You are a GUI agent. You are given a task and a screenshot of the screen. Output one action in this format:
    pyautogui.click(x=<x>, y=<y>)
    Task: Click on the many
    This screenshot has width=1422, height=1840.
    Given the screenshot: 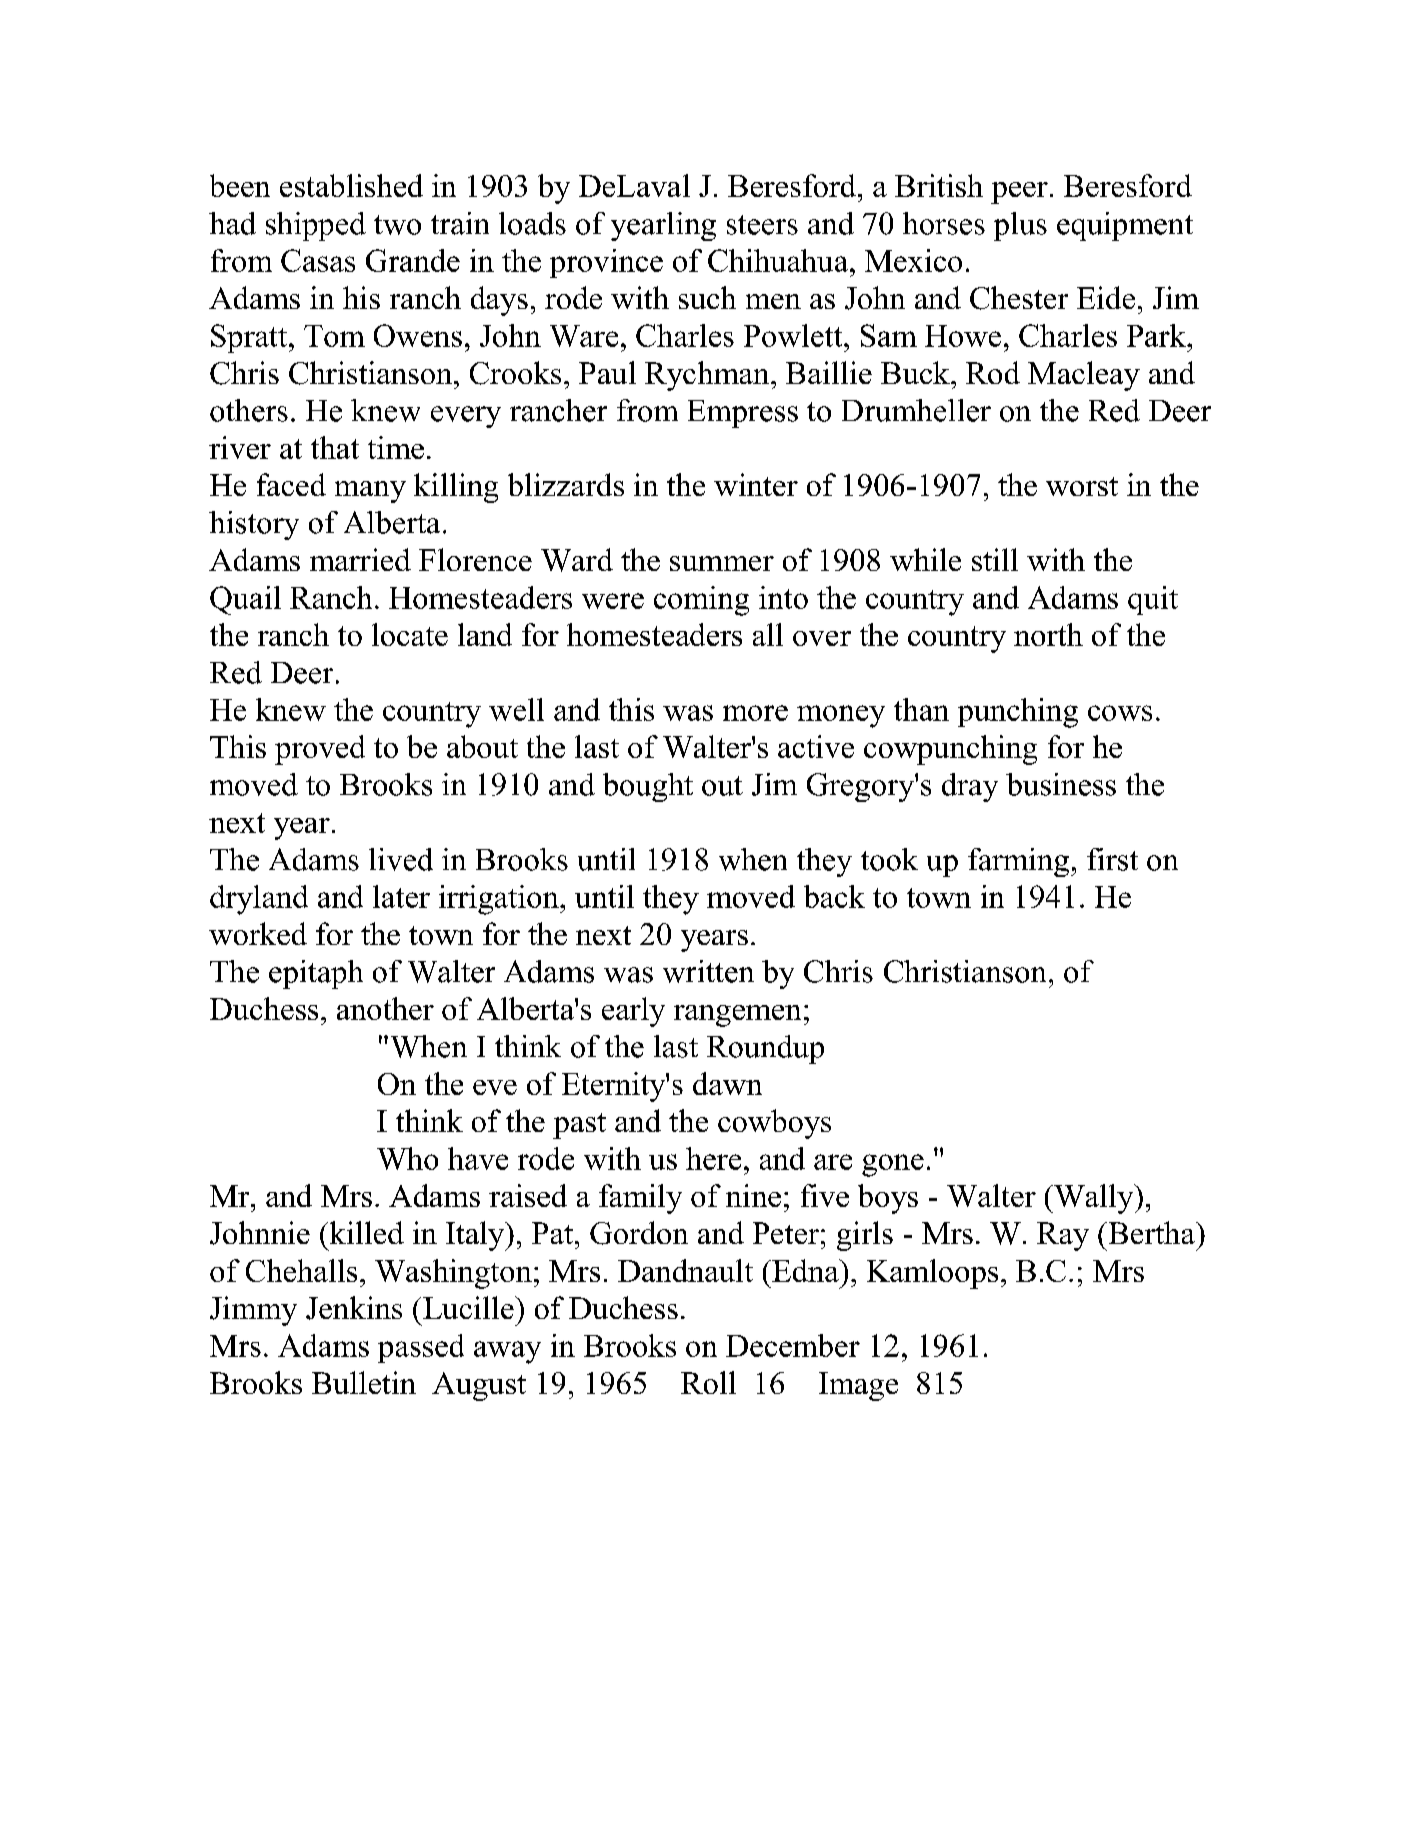 What is the action you would take?
    pyautogui.click(x=370, y=492)
